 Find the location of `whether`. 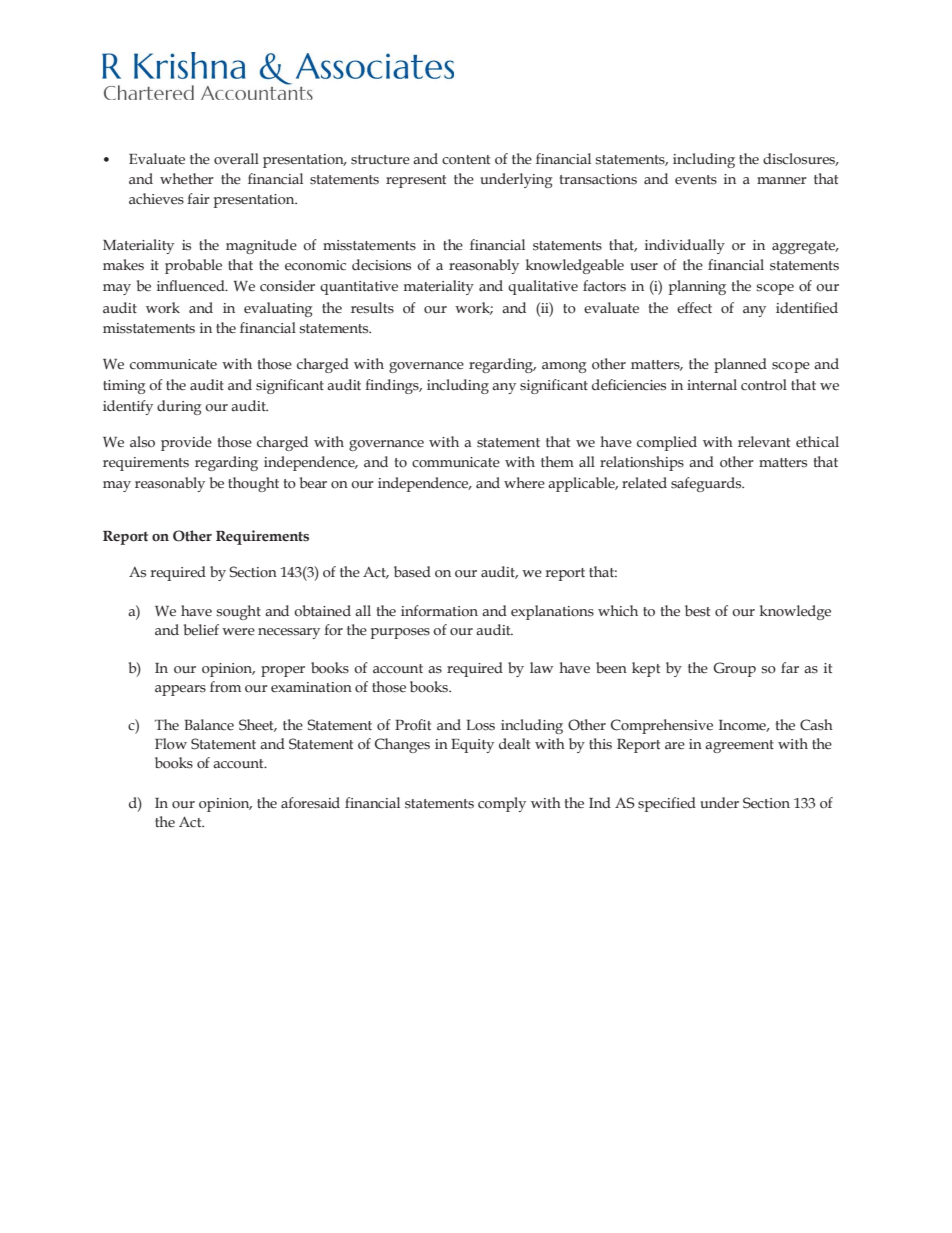

whether is located at coordinates (187, 179).
